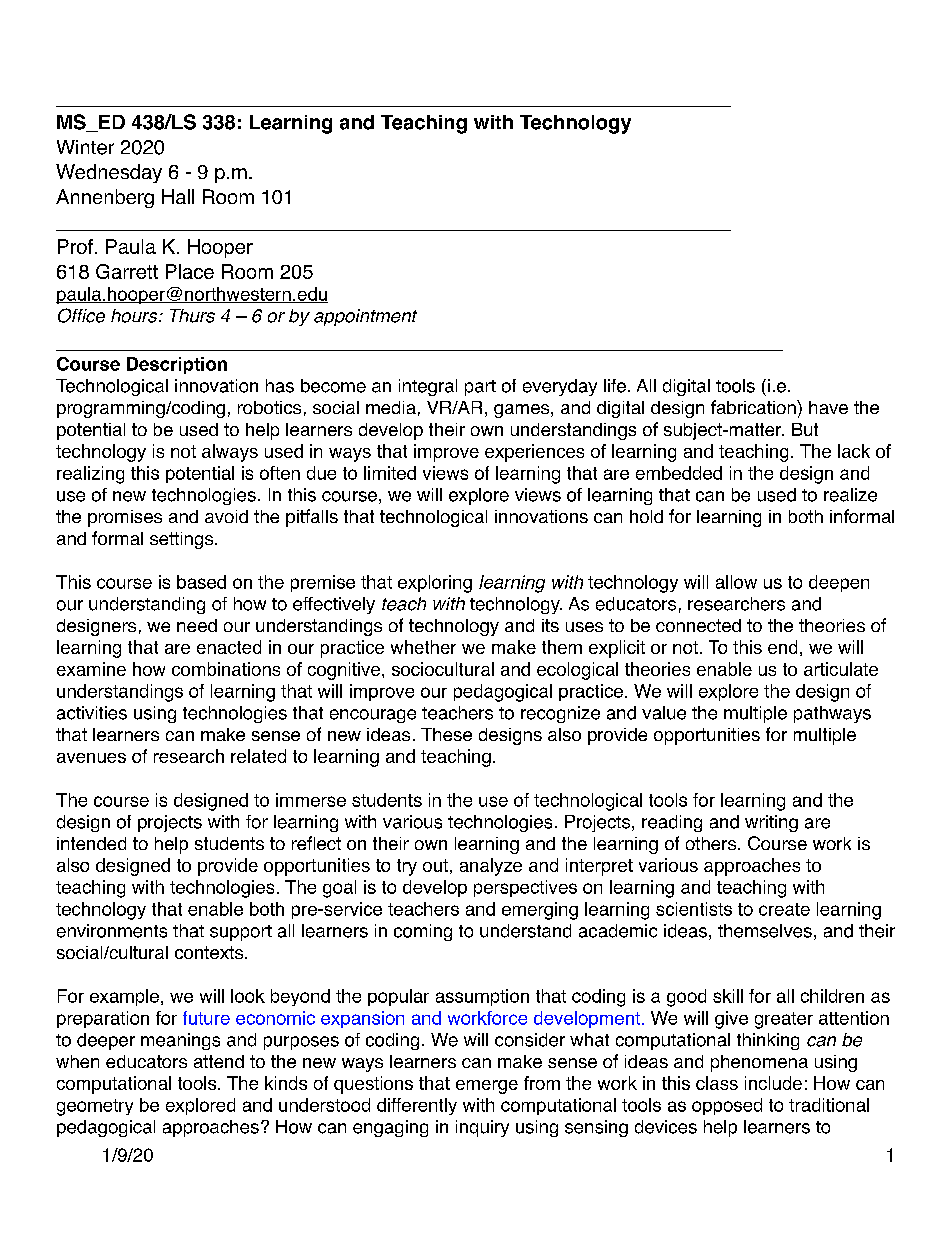 This screenshot has height=1233, width=952. Describe the element at coordinates (487, 1087) in the screenshot. I see `emerge` at that location.
